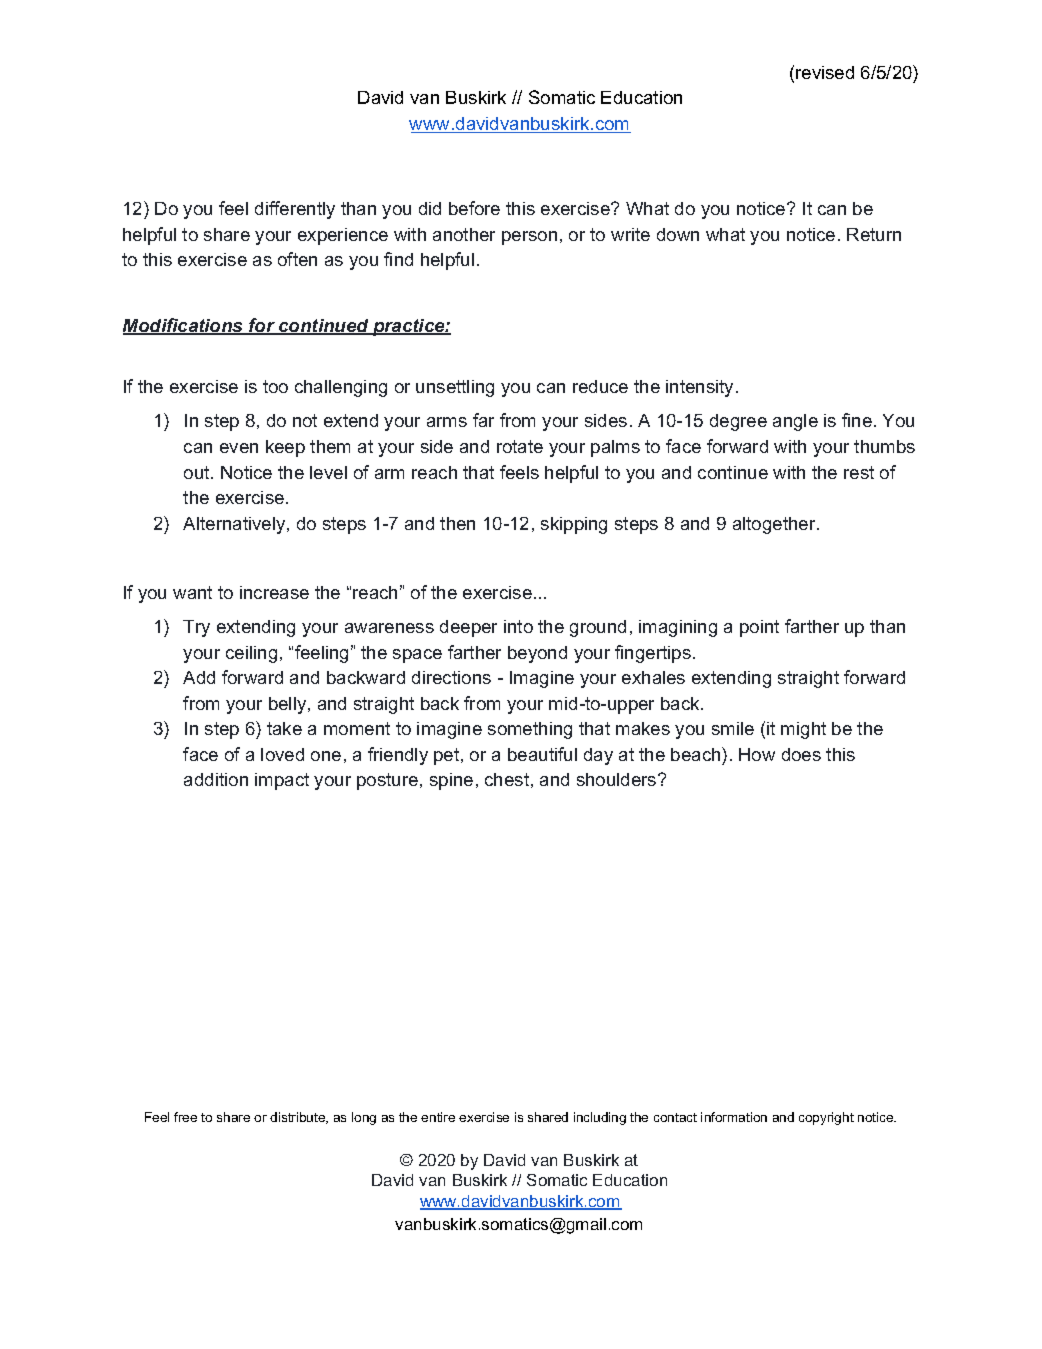  Describe the element at coordinates (474, 208) in the document. I see `before` at that location.
